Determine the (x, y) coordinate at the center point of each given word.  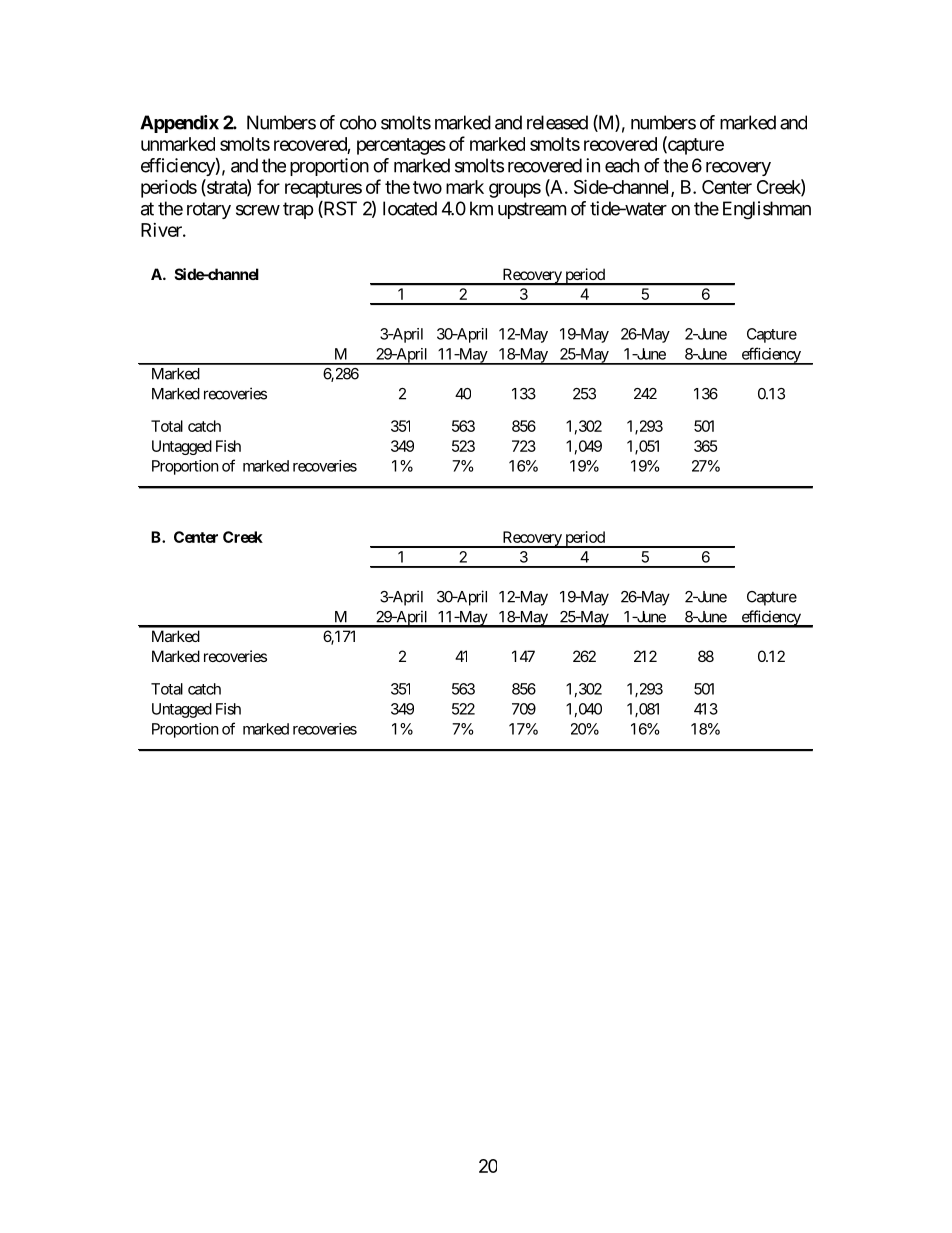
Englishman (767, 210)
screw (258, 210)
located (410, 208)
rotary (209, 210)
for (268, 186)
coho (358, 122)
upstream (532, 210)
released (557, 122)
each (622, 165)
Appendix (179, 124)
